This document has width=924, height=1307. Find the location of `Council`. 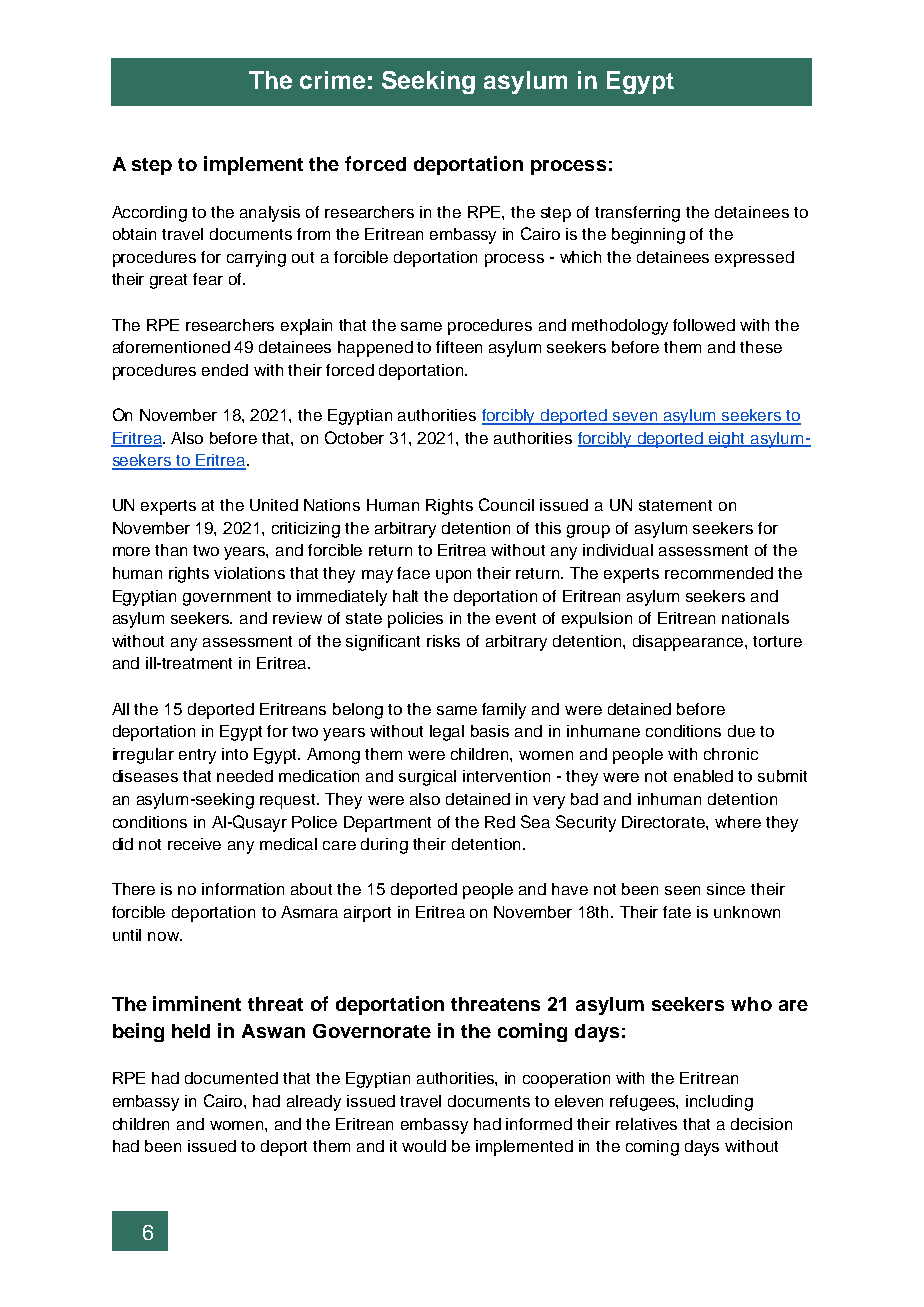

Council is located at coordinates (506, 504).
